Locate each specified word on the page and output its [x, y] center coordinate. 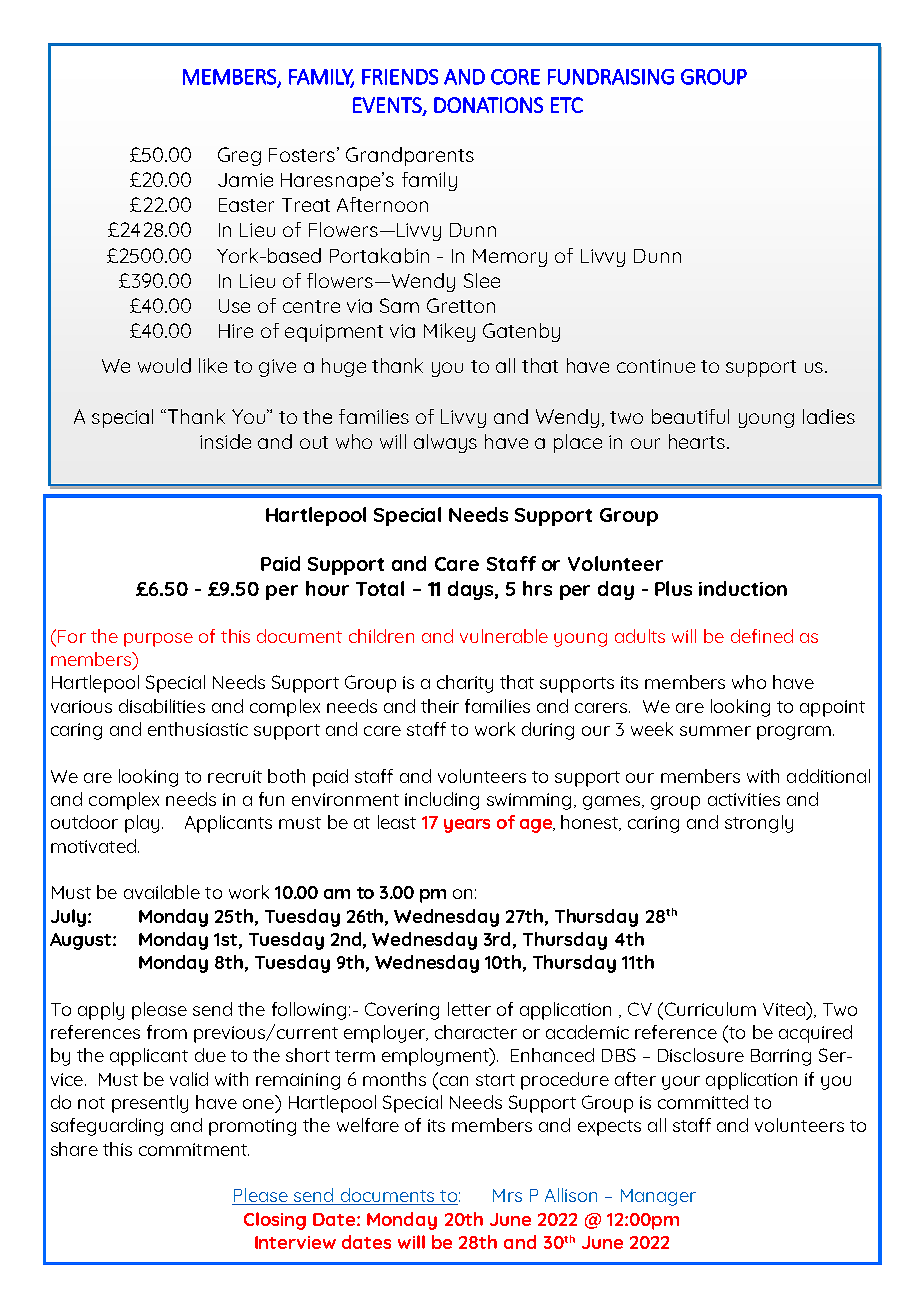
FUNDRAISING [611, 77]
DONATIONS [488, 105]
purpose [158, 640]
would [164, 365]
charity [465, 684]
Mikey [449, 332]
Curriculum [709, 1009]
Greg [239, 156]
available [162, 892]
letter [469, 1009]
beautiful [690, 416]
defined [762, 636]
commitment [194, 1149]
